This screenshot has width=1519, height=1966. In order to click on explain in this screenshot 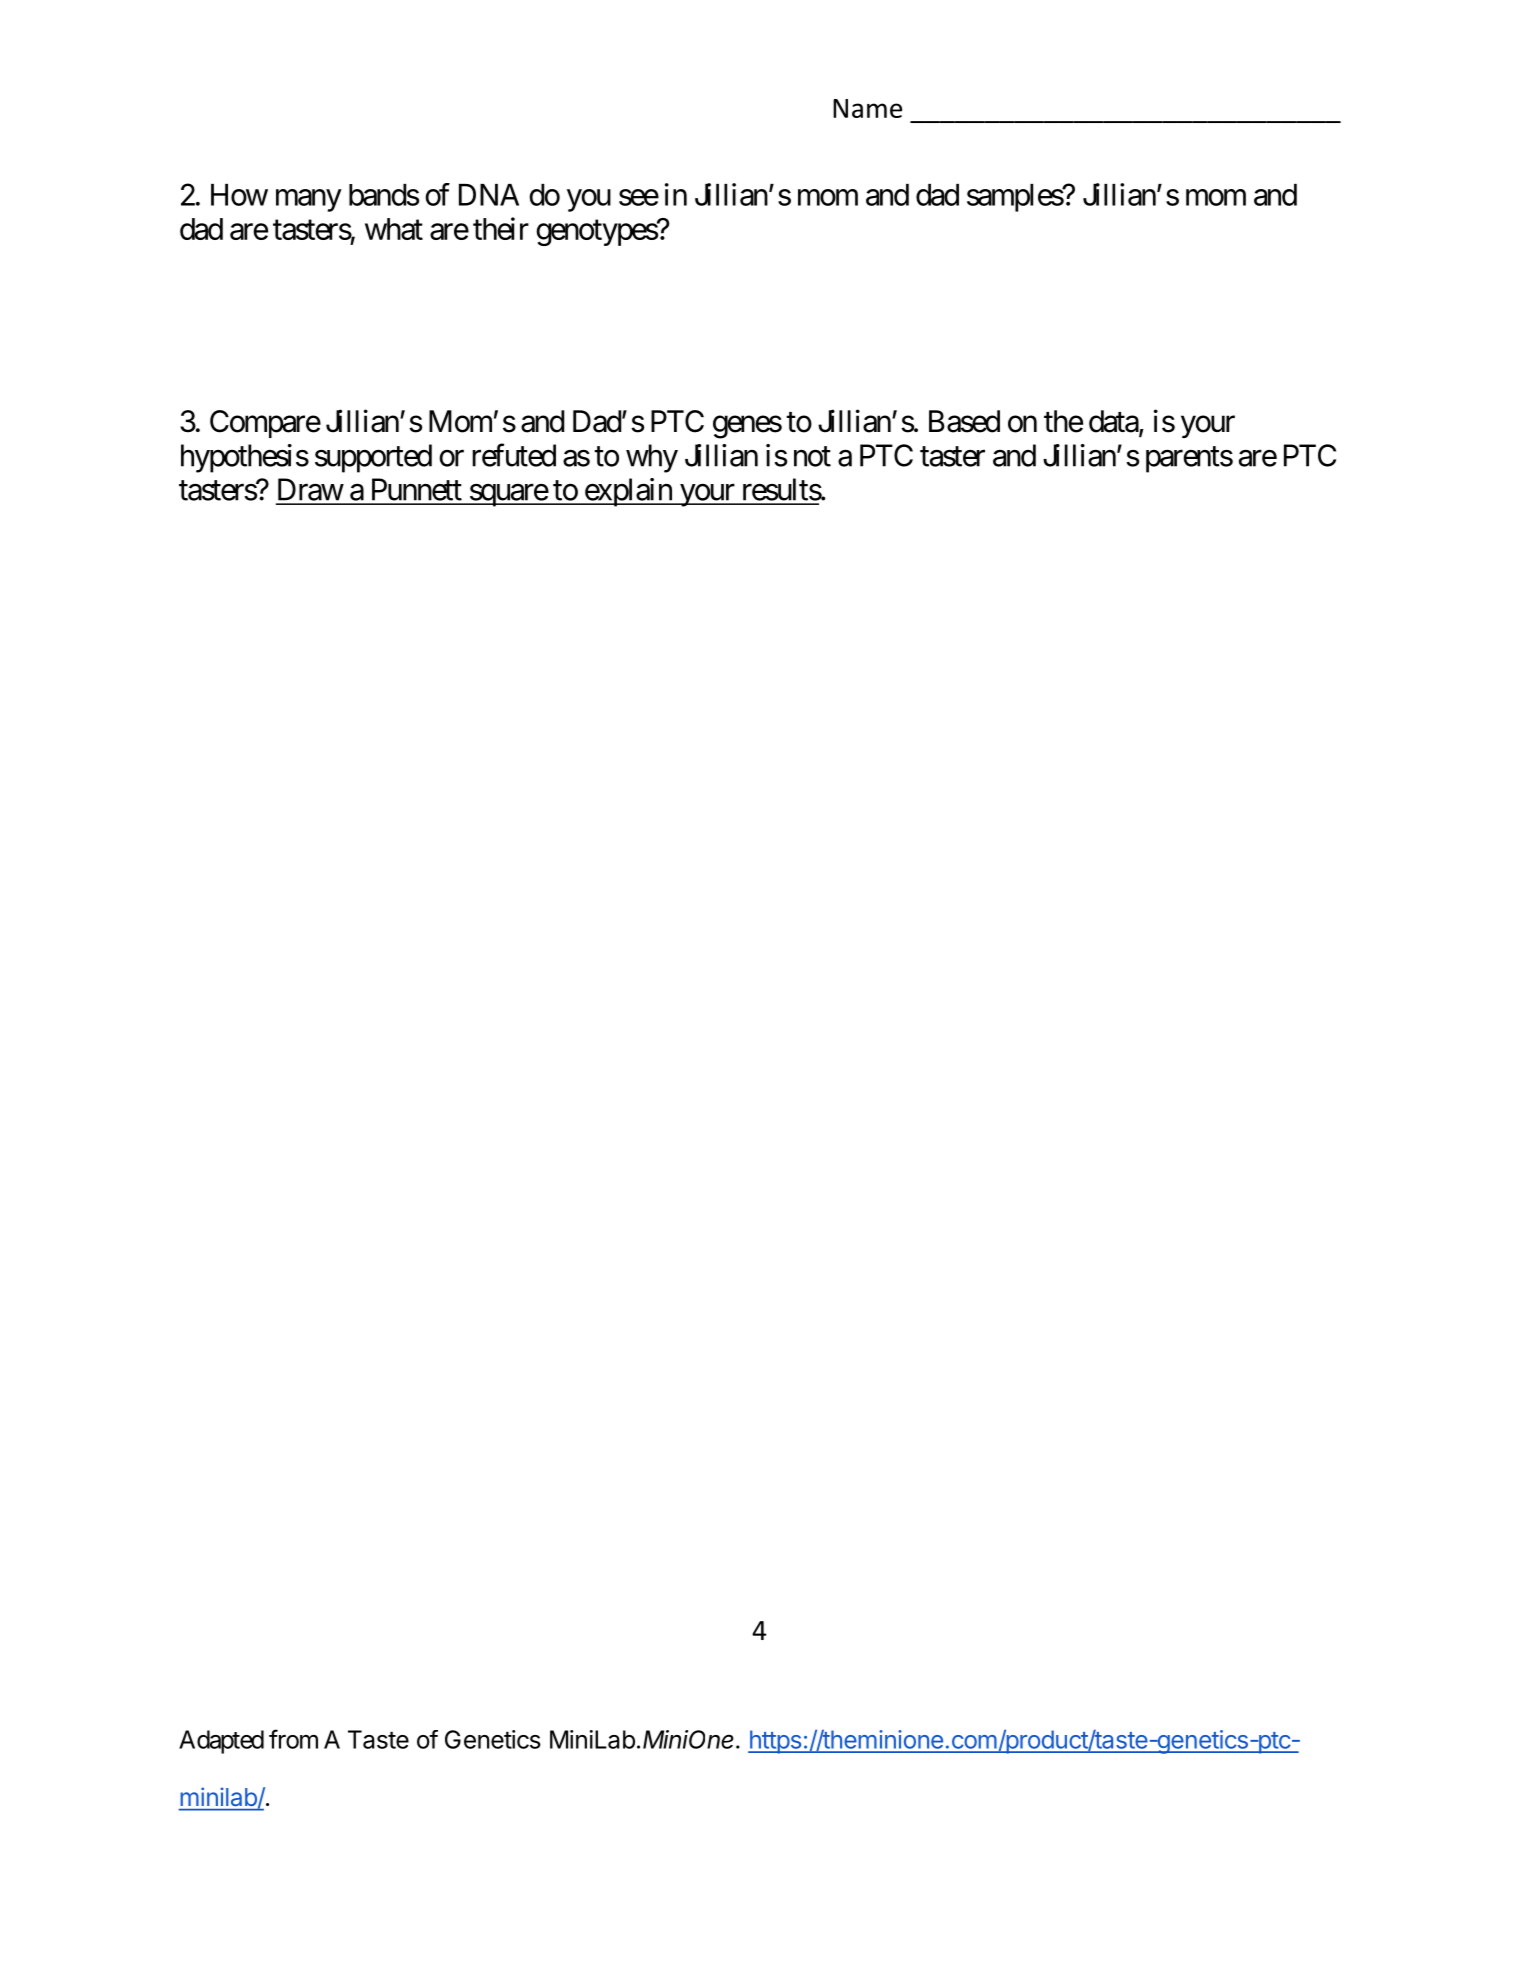, I will do `click(628, 492)`.
